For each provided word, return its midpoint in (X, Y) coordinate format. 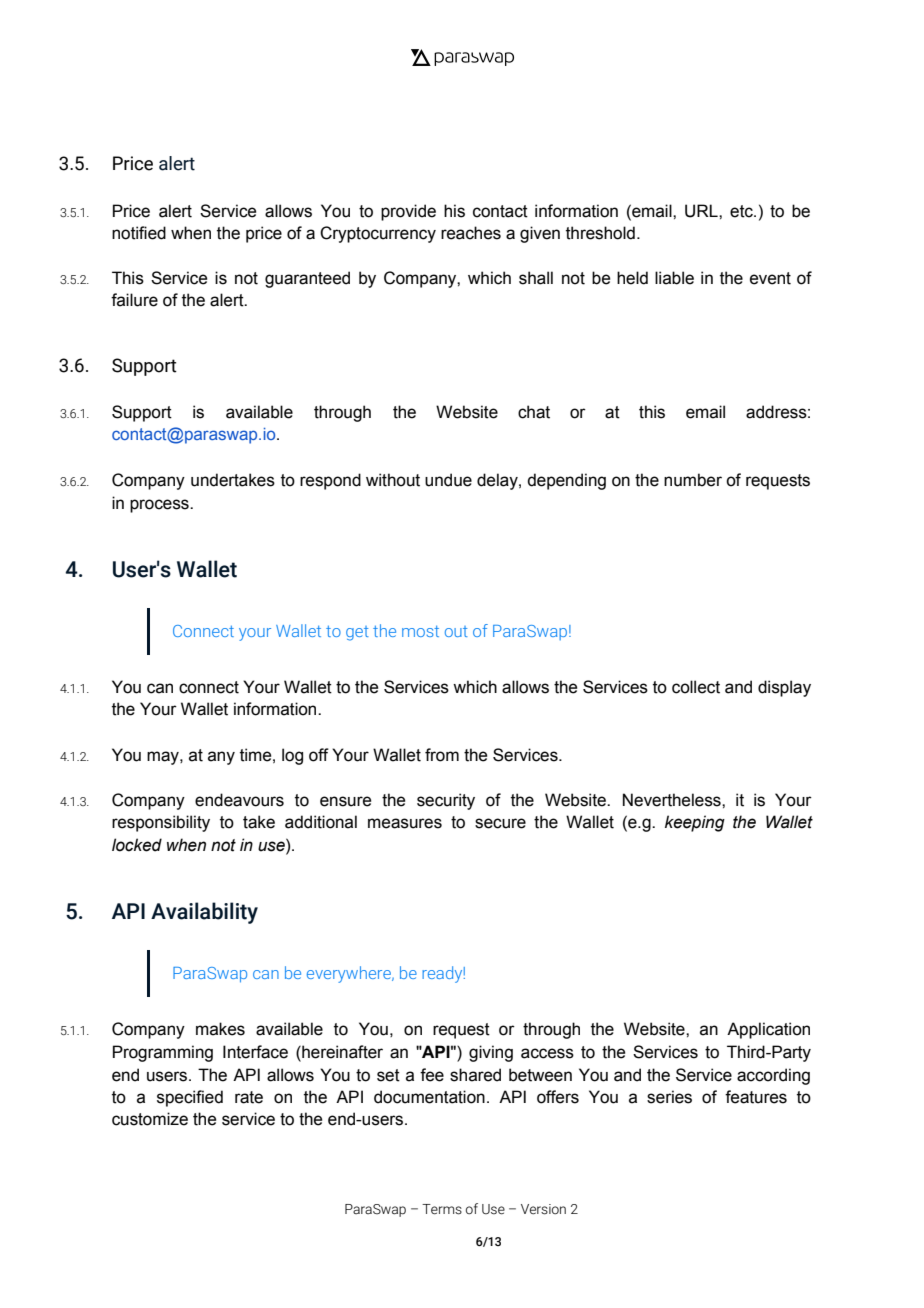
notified (139, 233)
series (669, 1097)
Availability (204, 913)
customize (150, 1119)
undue (448, 480)
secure (500, 823)
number (693, 480)
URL (702, 211)
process (160, 506)
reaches (471, 233)
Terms (442, 1209)
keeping (695, 823)
